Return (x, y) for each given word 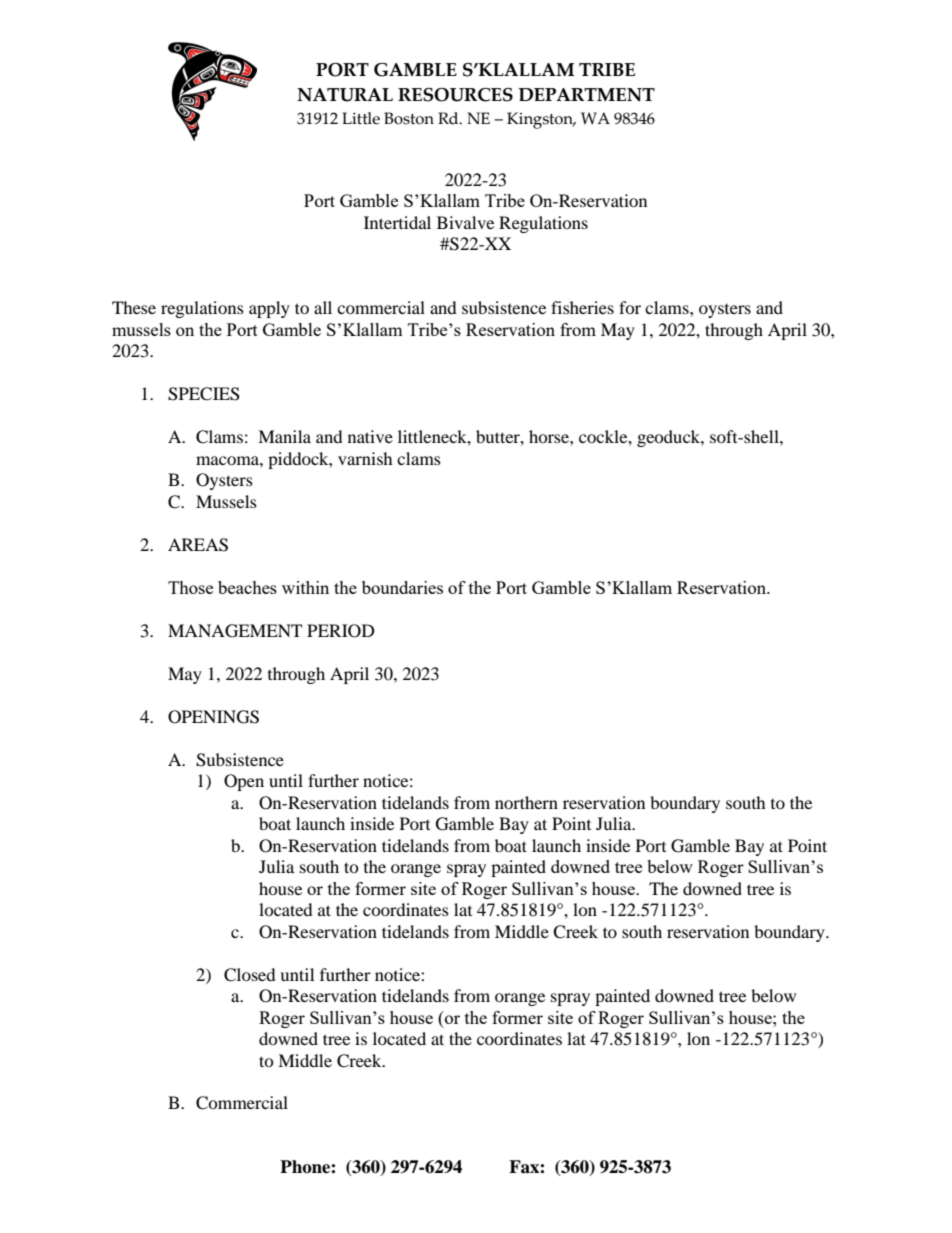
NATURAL (345, 95)
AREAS (198, 545)
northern (526, 802)
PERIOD (341, 631)
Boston (409, 118)
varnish (365, 458)
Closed (250, 975)
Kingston (541, 120)
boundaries (402, 587)
